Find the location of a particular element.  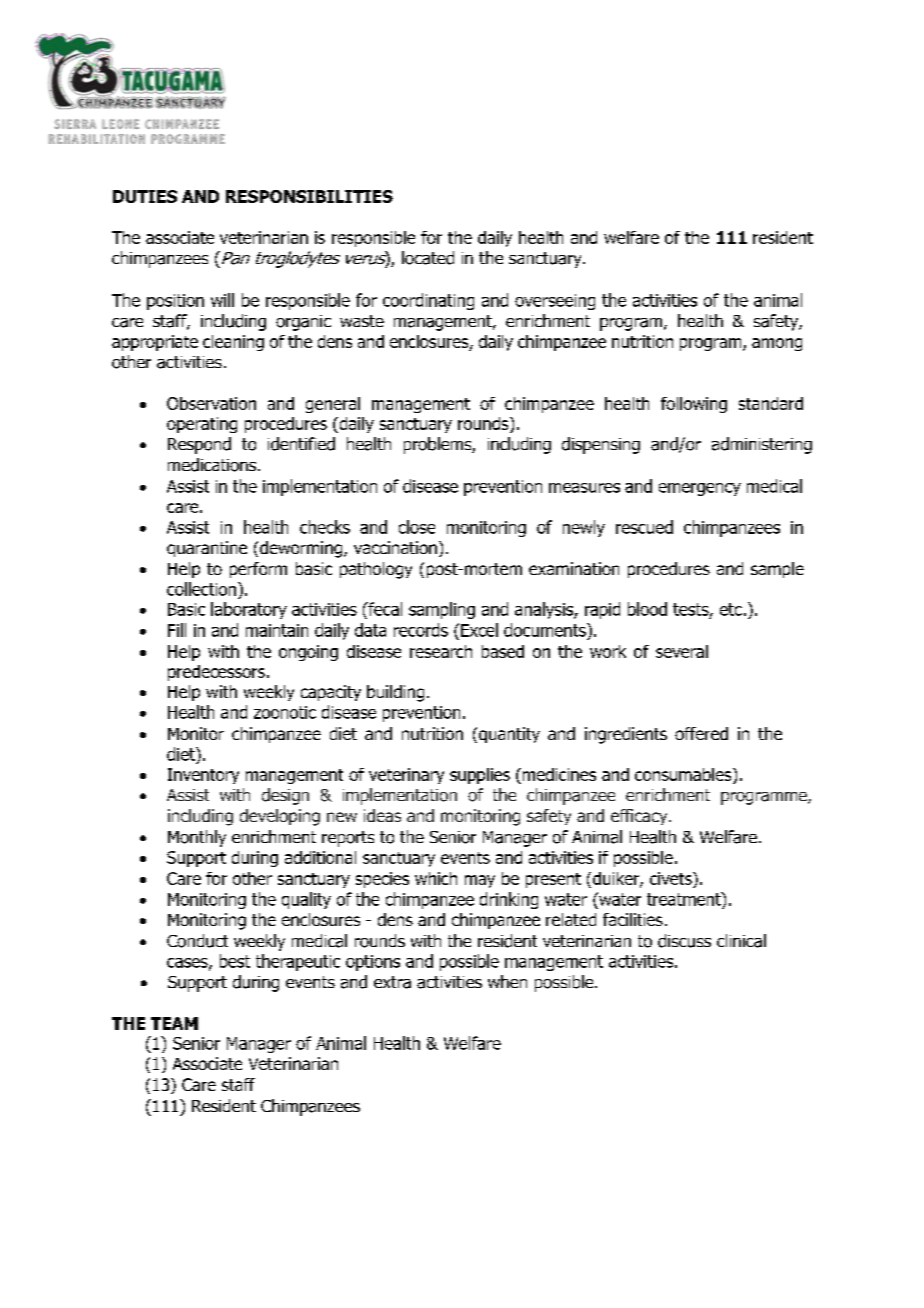

located is located at coordinates (428, 258).
